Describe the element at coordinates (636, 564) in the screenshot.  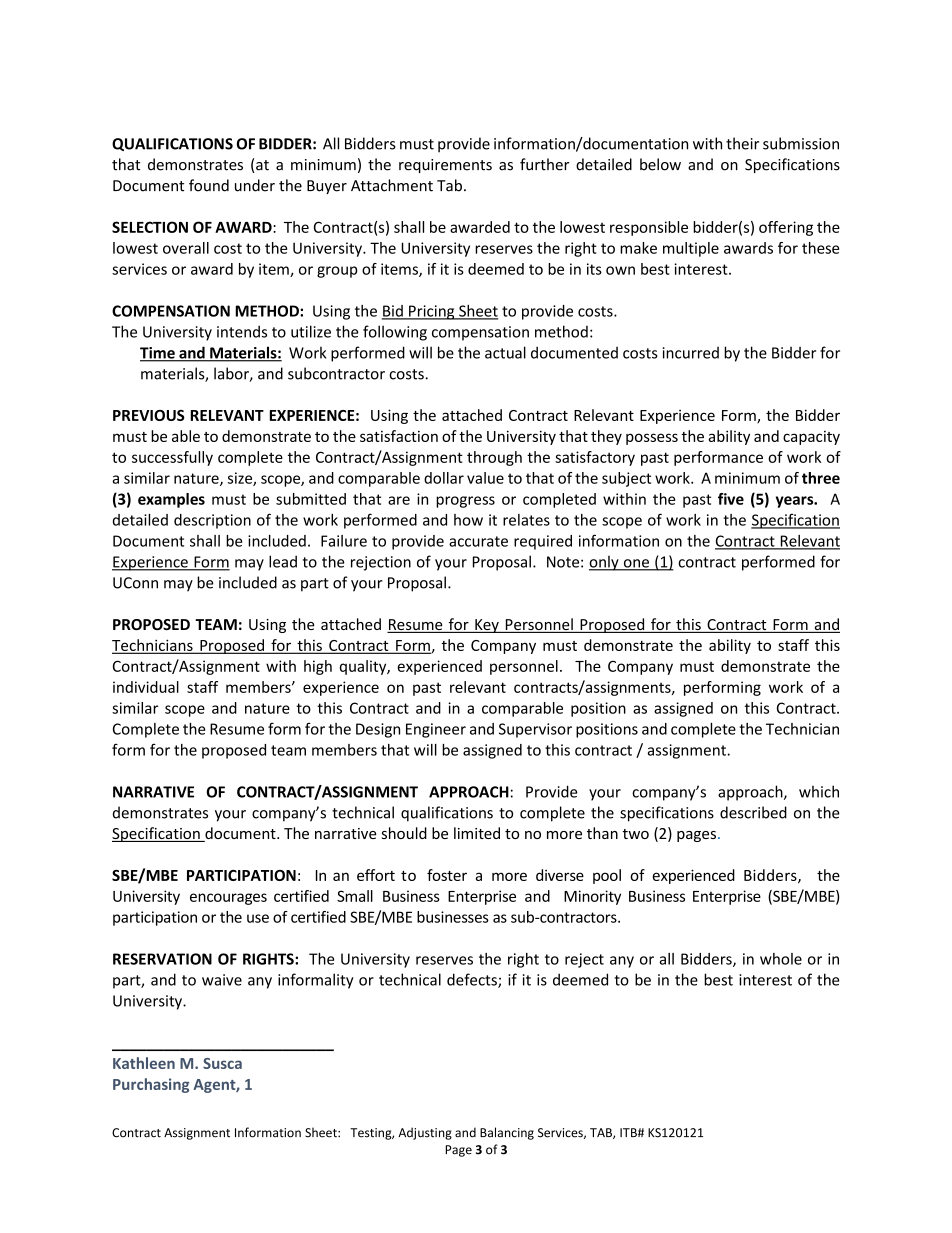
I see `one` at that location.
